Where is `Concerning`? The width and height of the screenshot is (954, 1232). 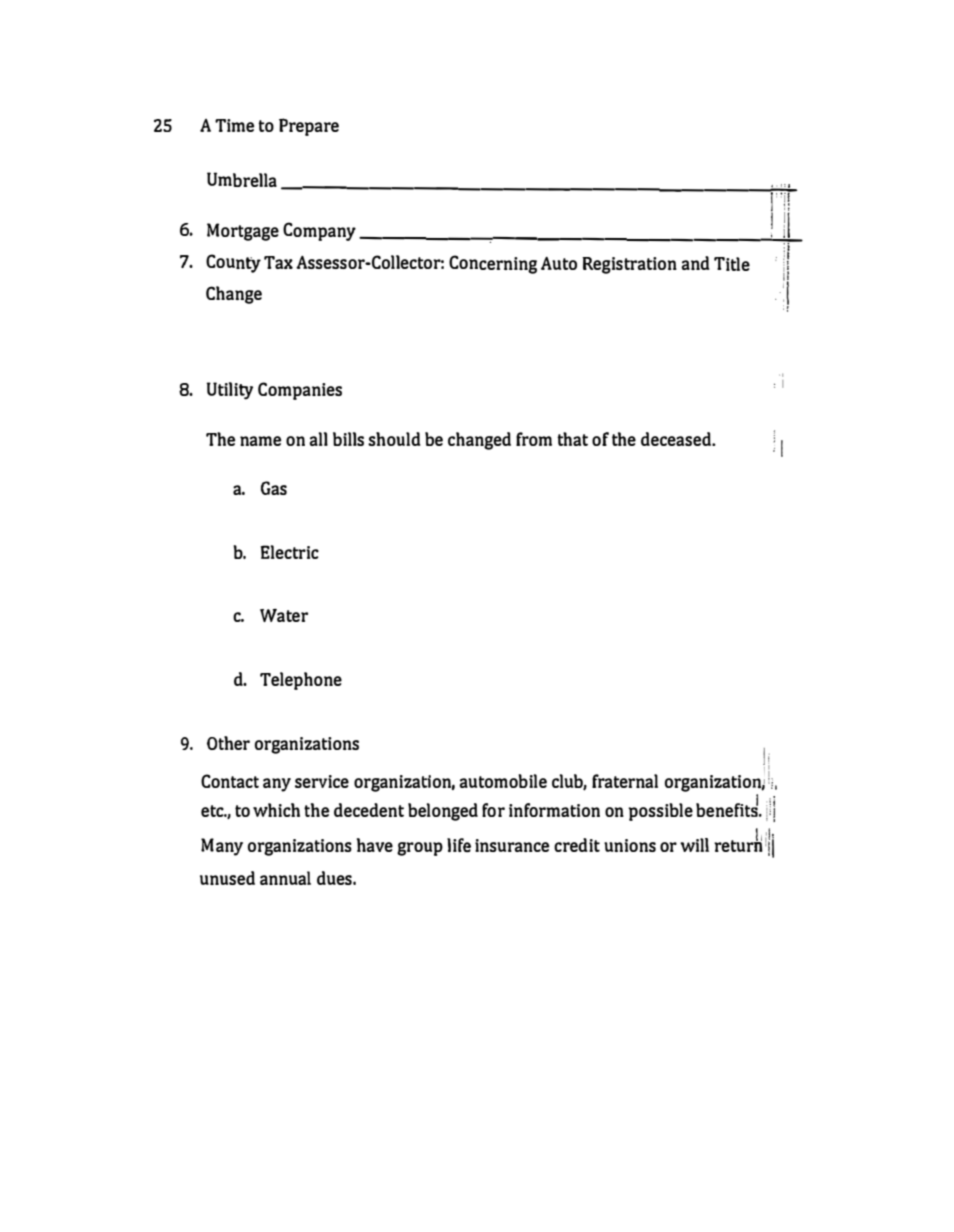
Concerning is located at coordinates (493, 264).
